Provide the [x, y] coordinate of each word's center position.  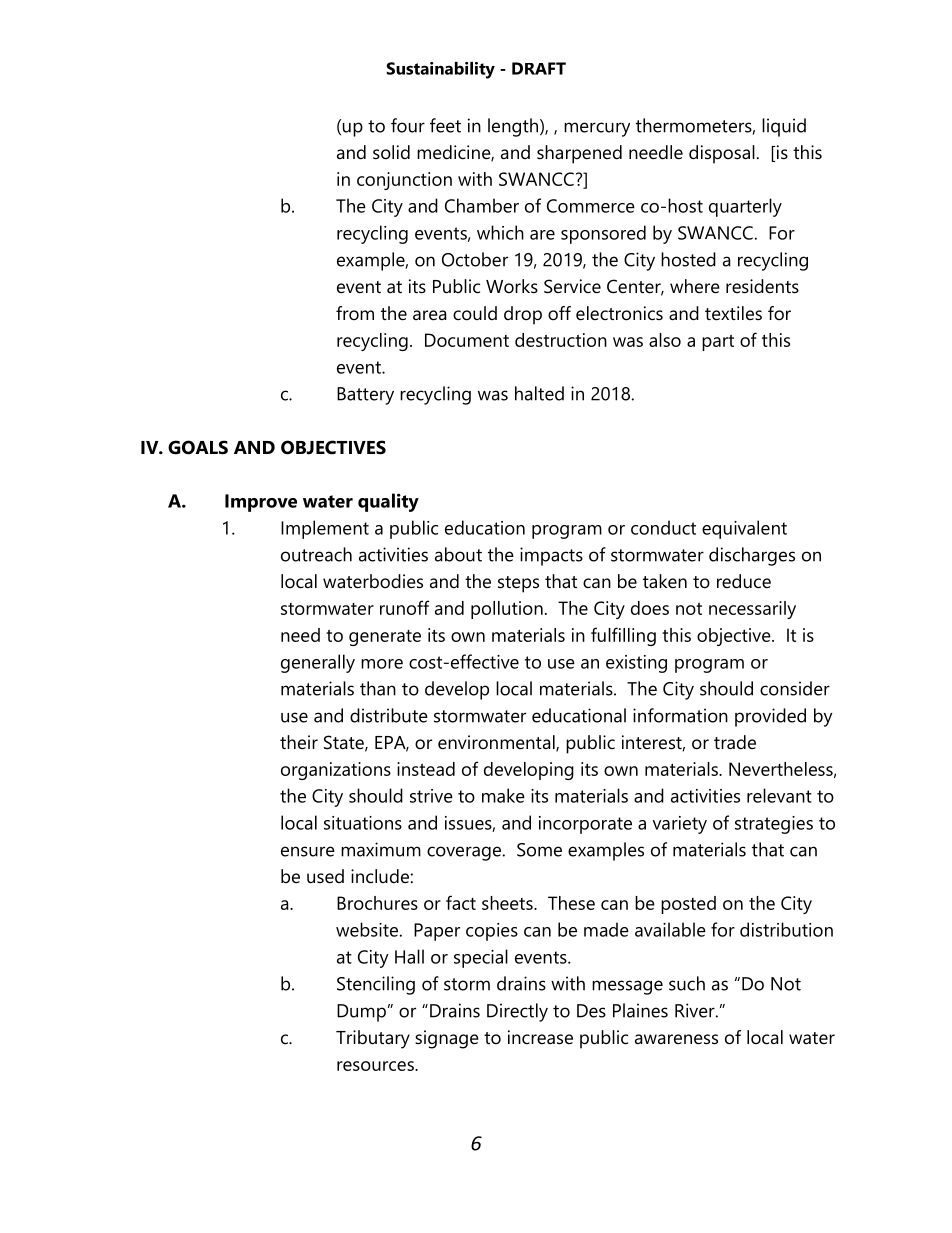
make [503, 795]
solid [391, 152]
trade [735, 742]
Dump [361, 1013]
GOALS [198, 447]
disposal [722, 154]
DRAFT [539, 68]
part [718, 343]
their [299, 742]
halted [539, 393]
